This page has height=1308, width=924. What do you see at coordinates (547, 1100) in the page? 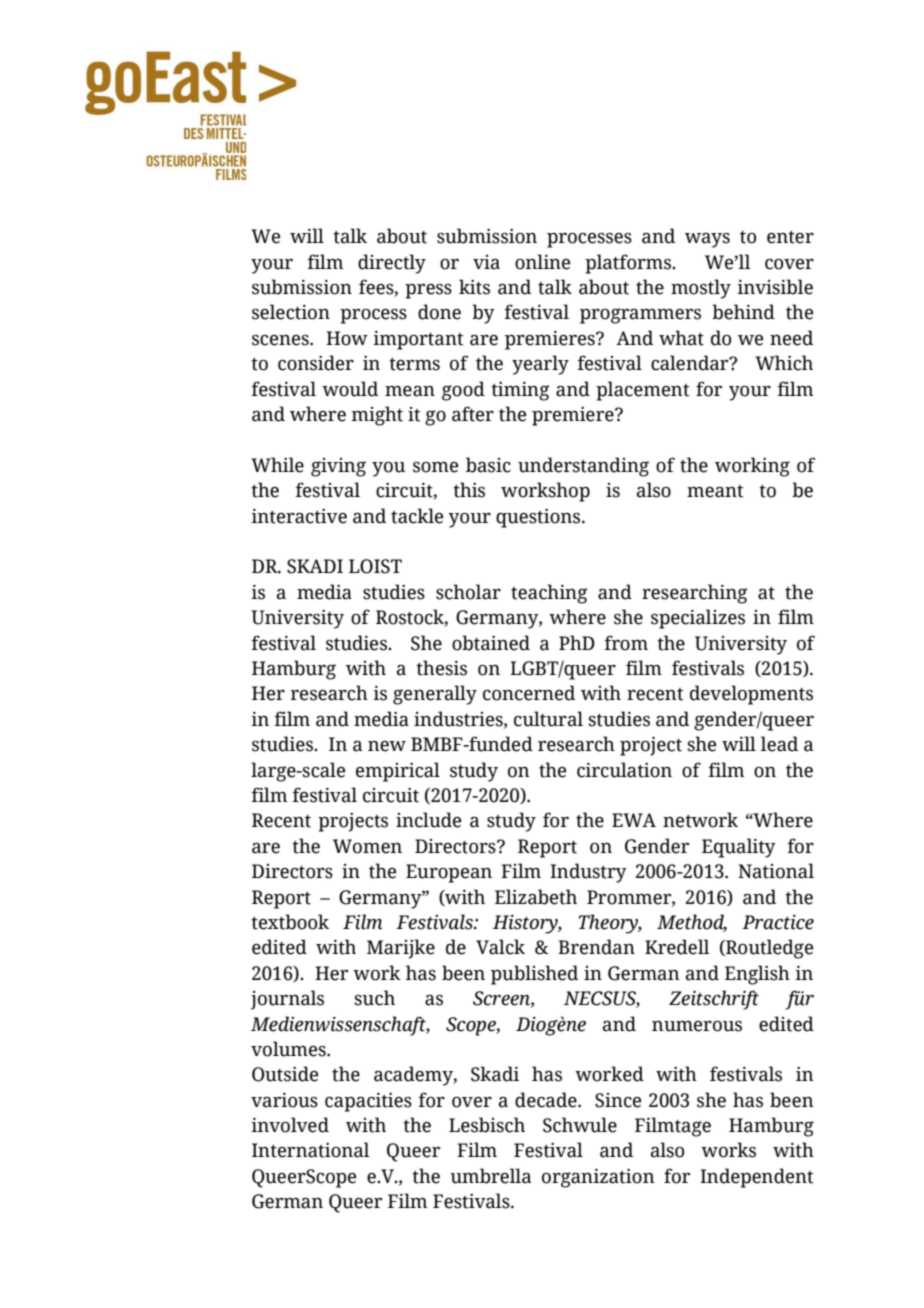
I see `decade` at bounding box center [547, 1100].
